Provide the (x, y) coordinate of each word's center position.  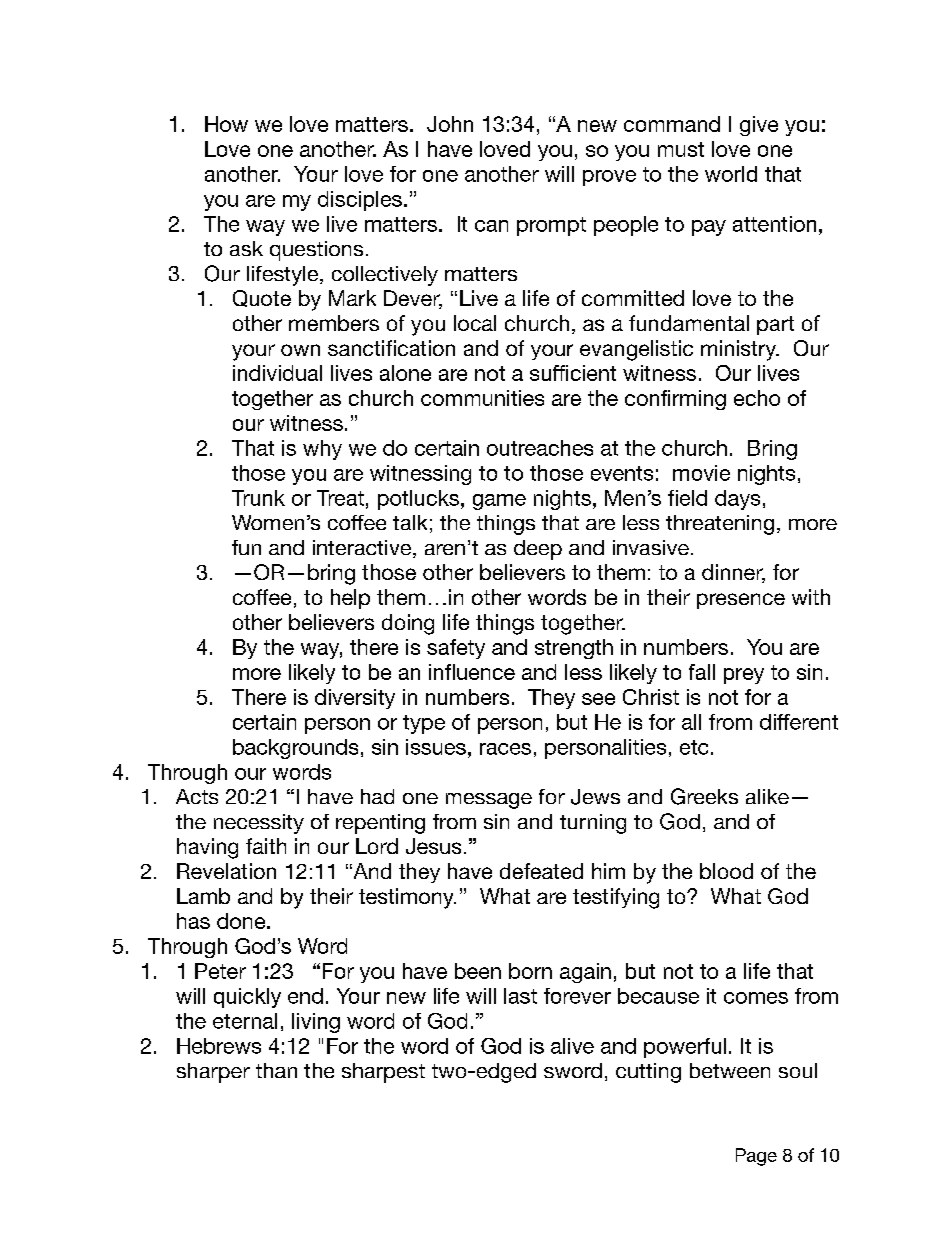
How (226, 124)
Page (756, 1157)
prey (744, 676)
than (276, 1070)
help (350, 599)
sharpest (383, 1073)
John (450, 124)
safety (456, 649)
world (731, 174)
